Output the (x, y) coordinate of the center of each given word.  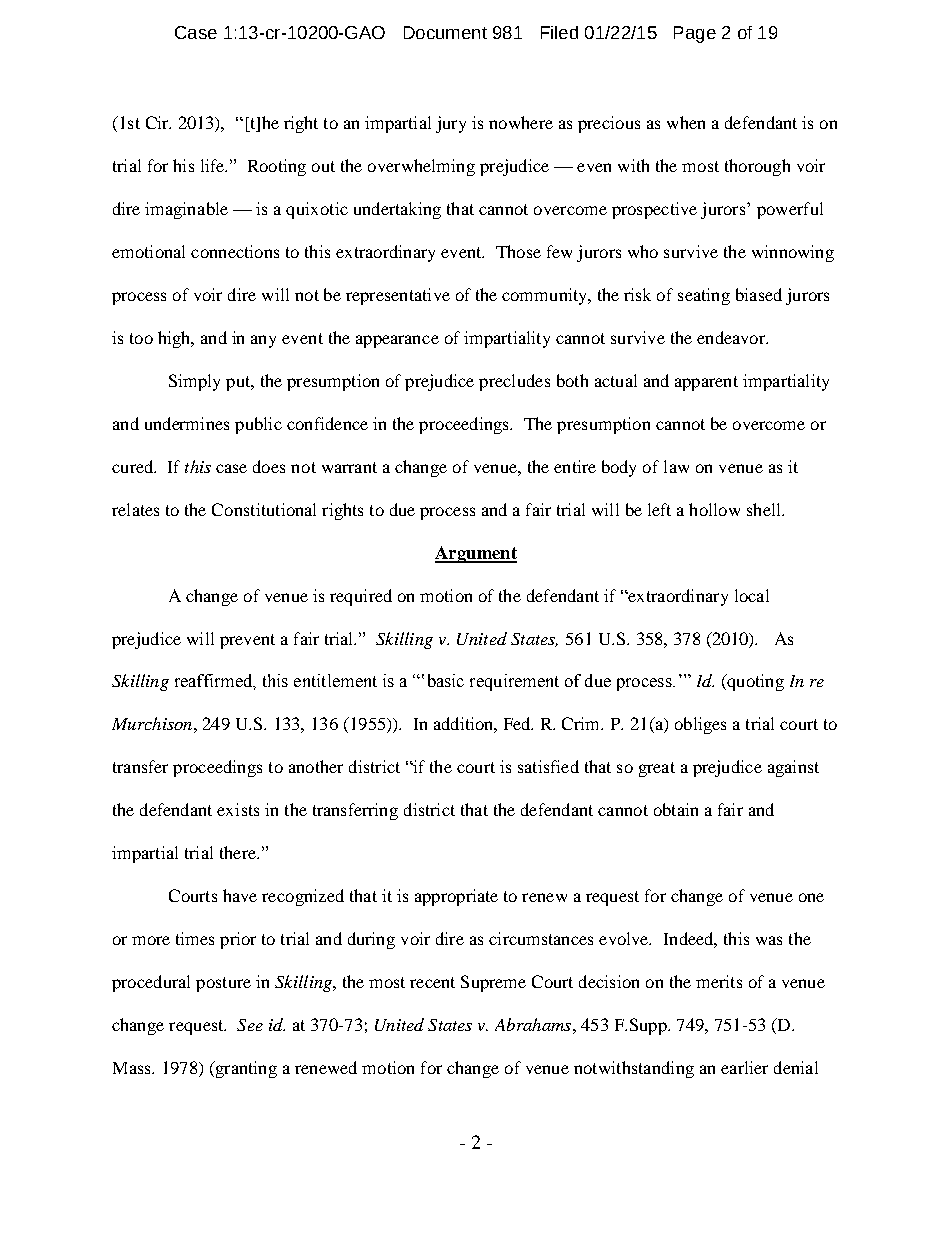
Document (445, 32)
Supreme (493, 983)
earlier (744, 1067)
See (250, 1025)
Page (695, 34)
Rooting (277, 167)
